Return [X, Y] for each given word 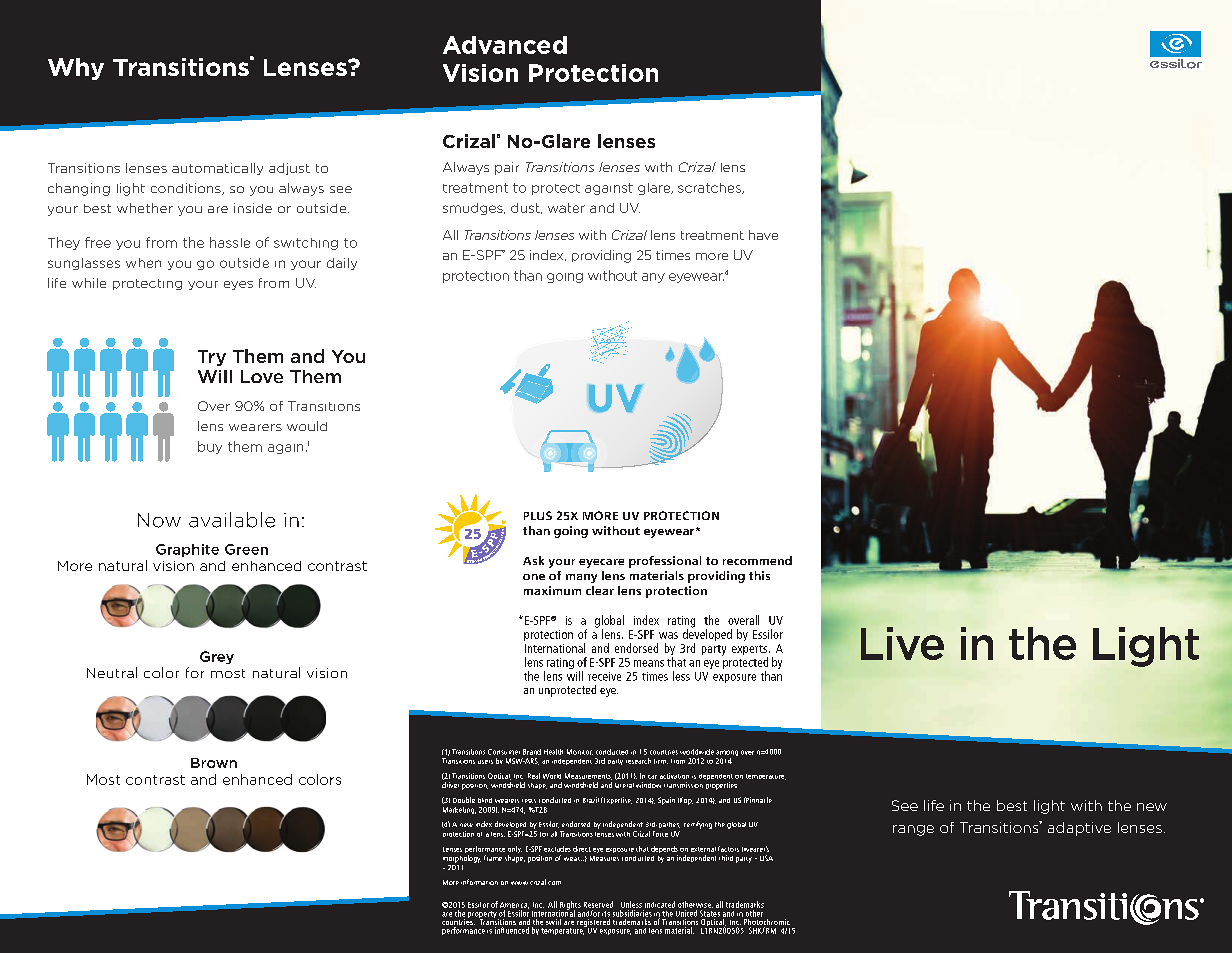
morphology [462, 859]
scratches [710, 188]
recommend [757, 560]
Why [76, 69]
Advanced [505, 45]
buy [210, 447]
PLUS [538, 515]
